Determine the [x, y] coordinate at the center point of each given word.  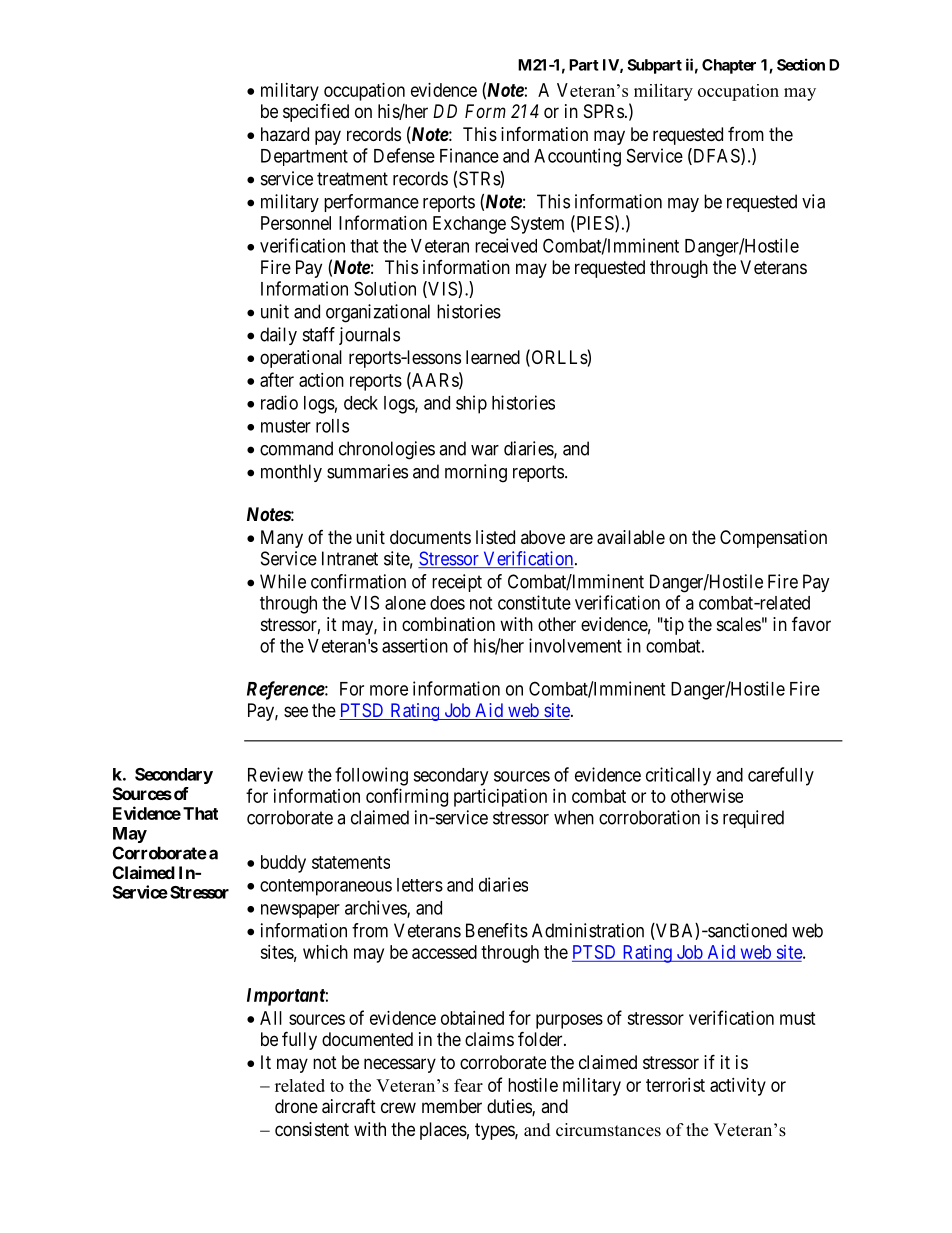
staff [319, 334]
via [813, 201]
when [574, 817]
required [753, 819]
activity [738, 1087]
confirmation [358, 581]
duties [510, 1107]
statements [351, 862]
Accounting [577, 157]
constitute [534, 602]
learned [493, 357]
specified [316, 113]
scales [739, 624]
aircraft [349, 1106]
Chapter [729, 66]
